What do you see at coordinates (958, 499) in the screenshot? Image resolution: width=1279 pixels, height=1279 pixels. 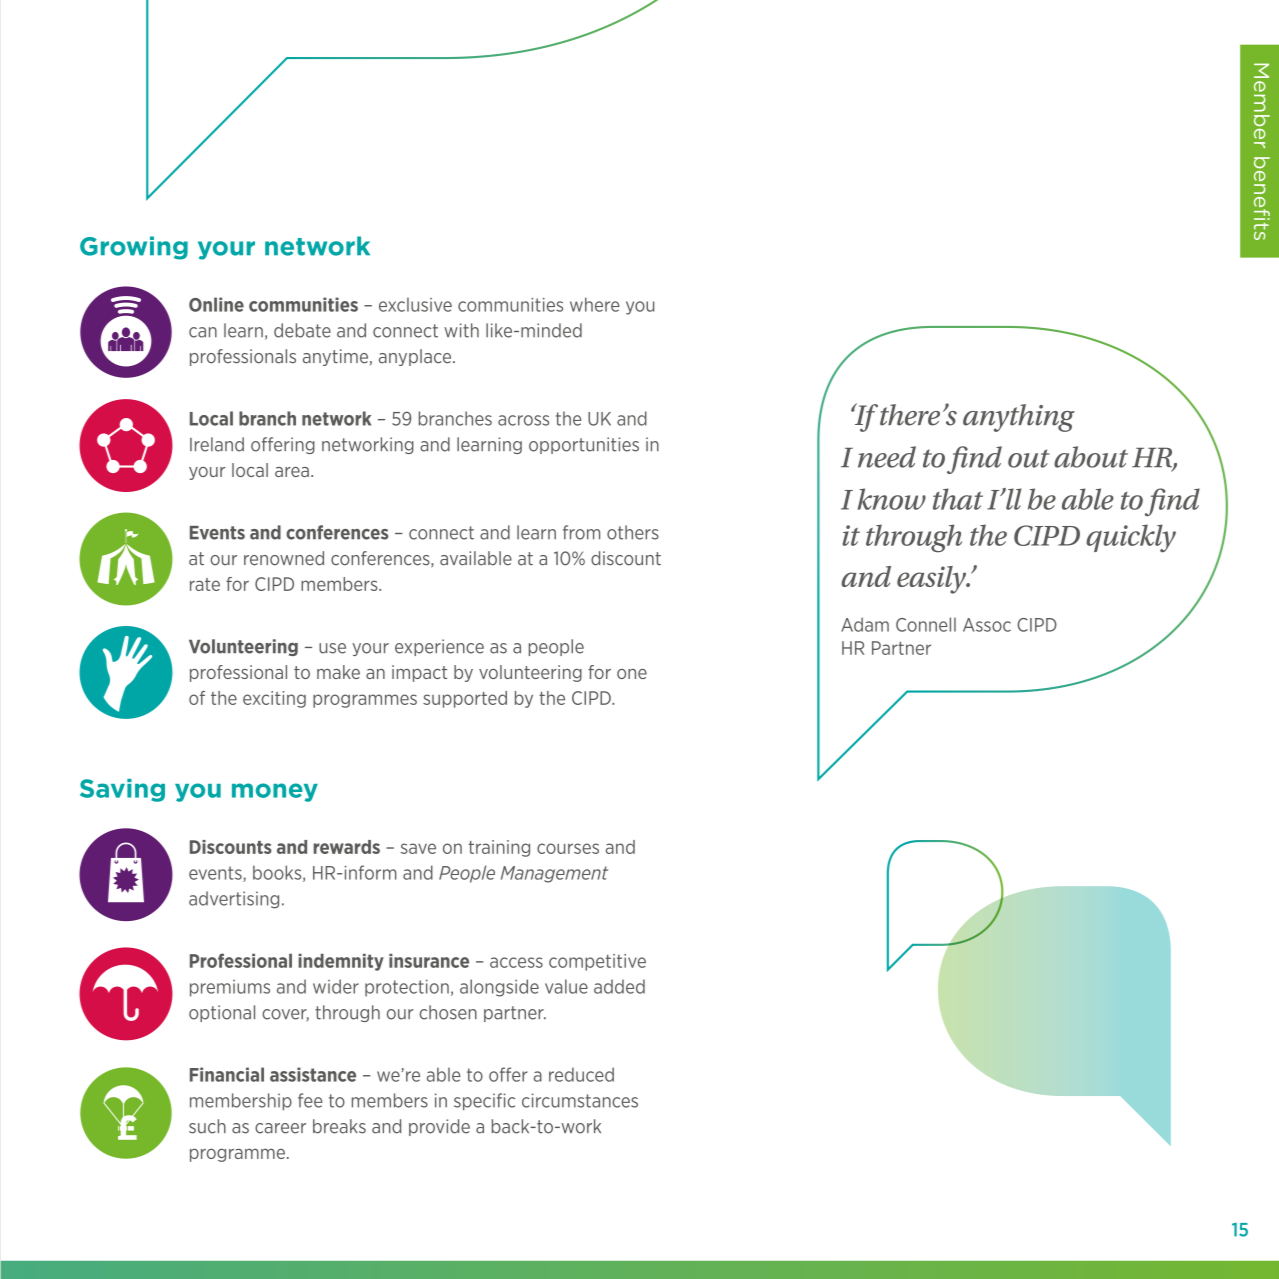 I see `that` at bounding box center [958, 499].
